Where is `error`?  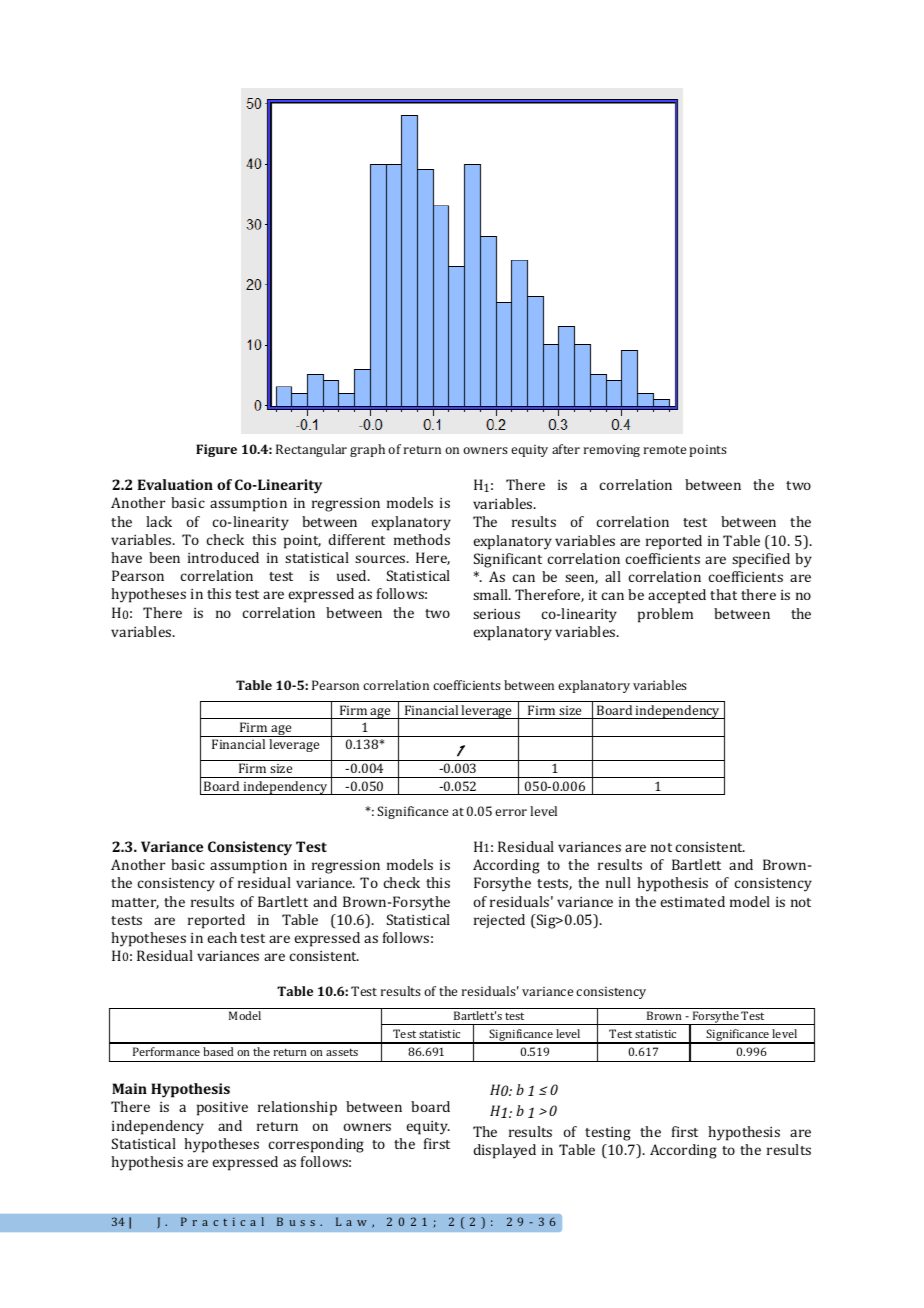
error is located at coordinates (511, 812).
